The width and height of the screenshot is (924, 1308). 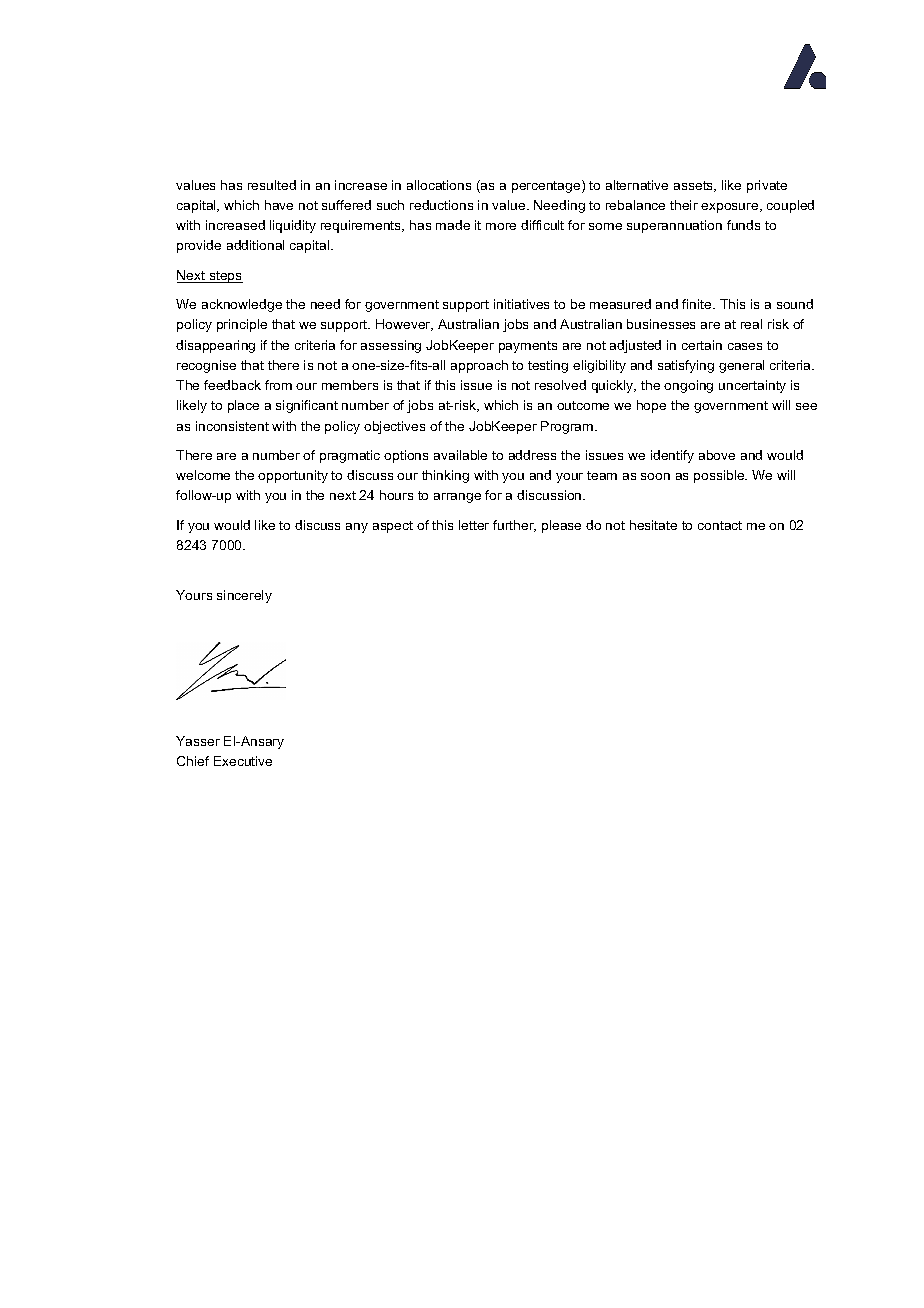 I want to click on more, so click(x=501, y=226).
